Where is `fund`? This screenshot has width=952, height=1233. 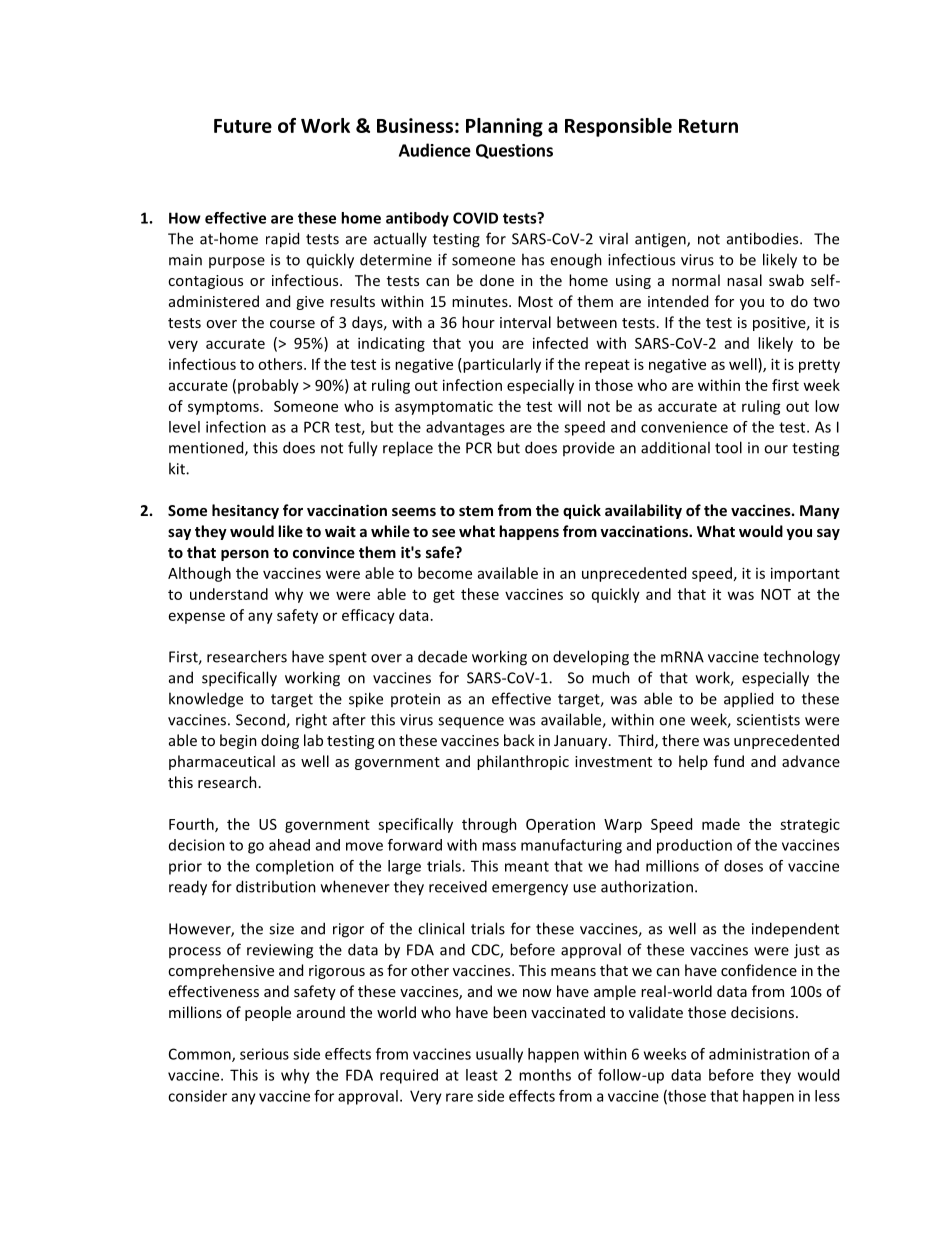
fund is located at coordinates (729, 761).
